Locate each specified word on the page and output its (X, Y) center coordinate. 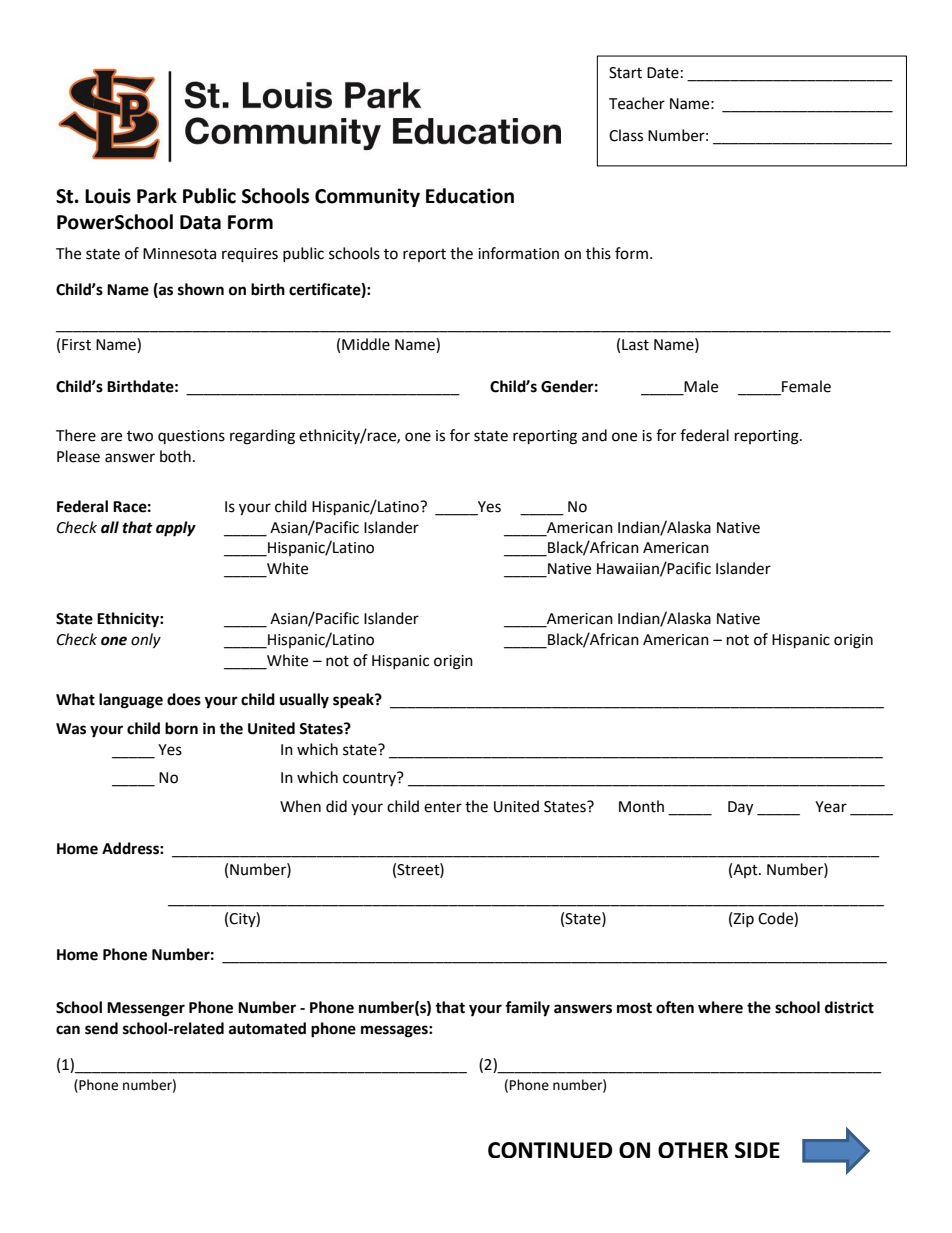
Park (157, 196)
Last (635, 345)
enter (443, 807)
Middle (366, 344)
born (181, 728)
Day (740, 808)
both (175, 456)
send (101, 1028)
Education (470, 196)
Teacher (637, 103)
